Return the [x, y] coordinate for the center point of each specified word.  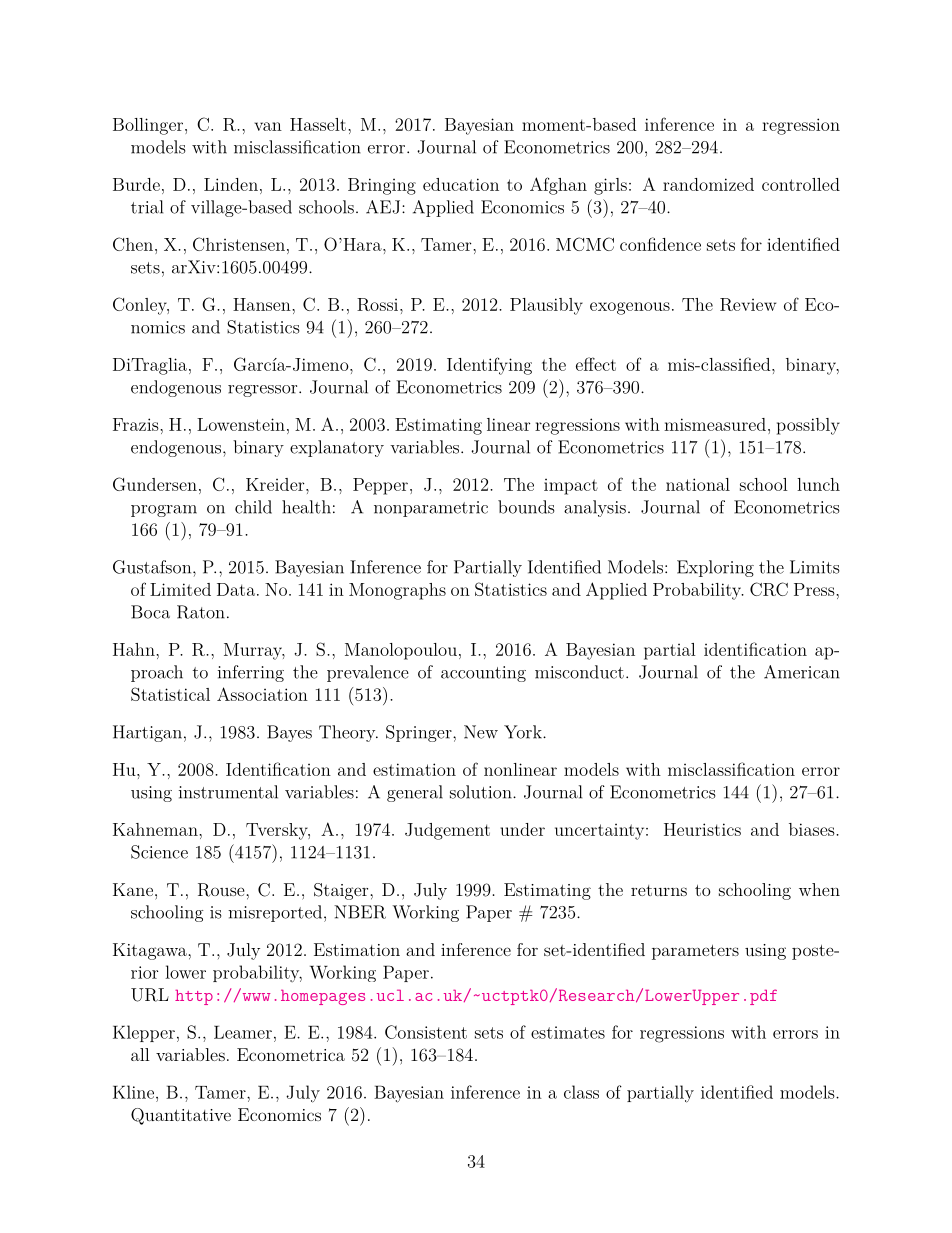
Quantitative [181, 1116]
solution [482, 792]
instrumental [228, 792]
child [253, 507]
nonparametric [431, 509]
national [698, 484]
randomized [708, 184]
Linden [231, 184]
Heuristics [702, 829]
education [461, 184]
